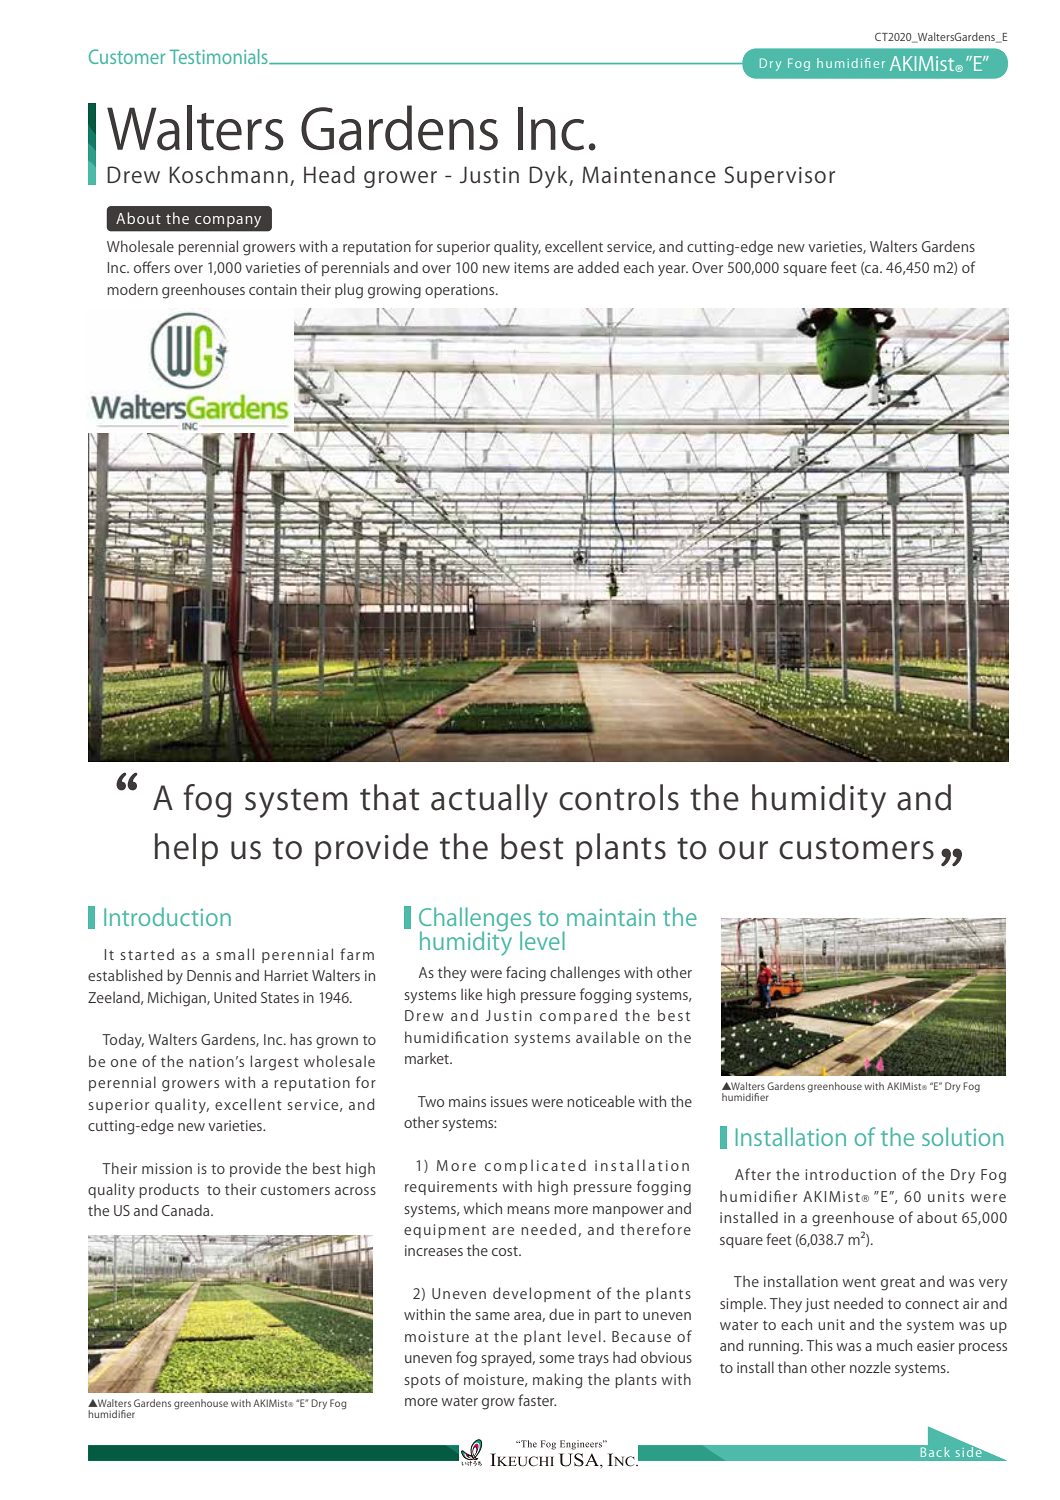  I want to click on Dyk, so click(549, 177).
